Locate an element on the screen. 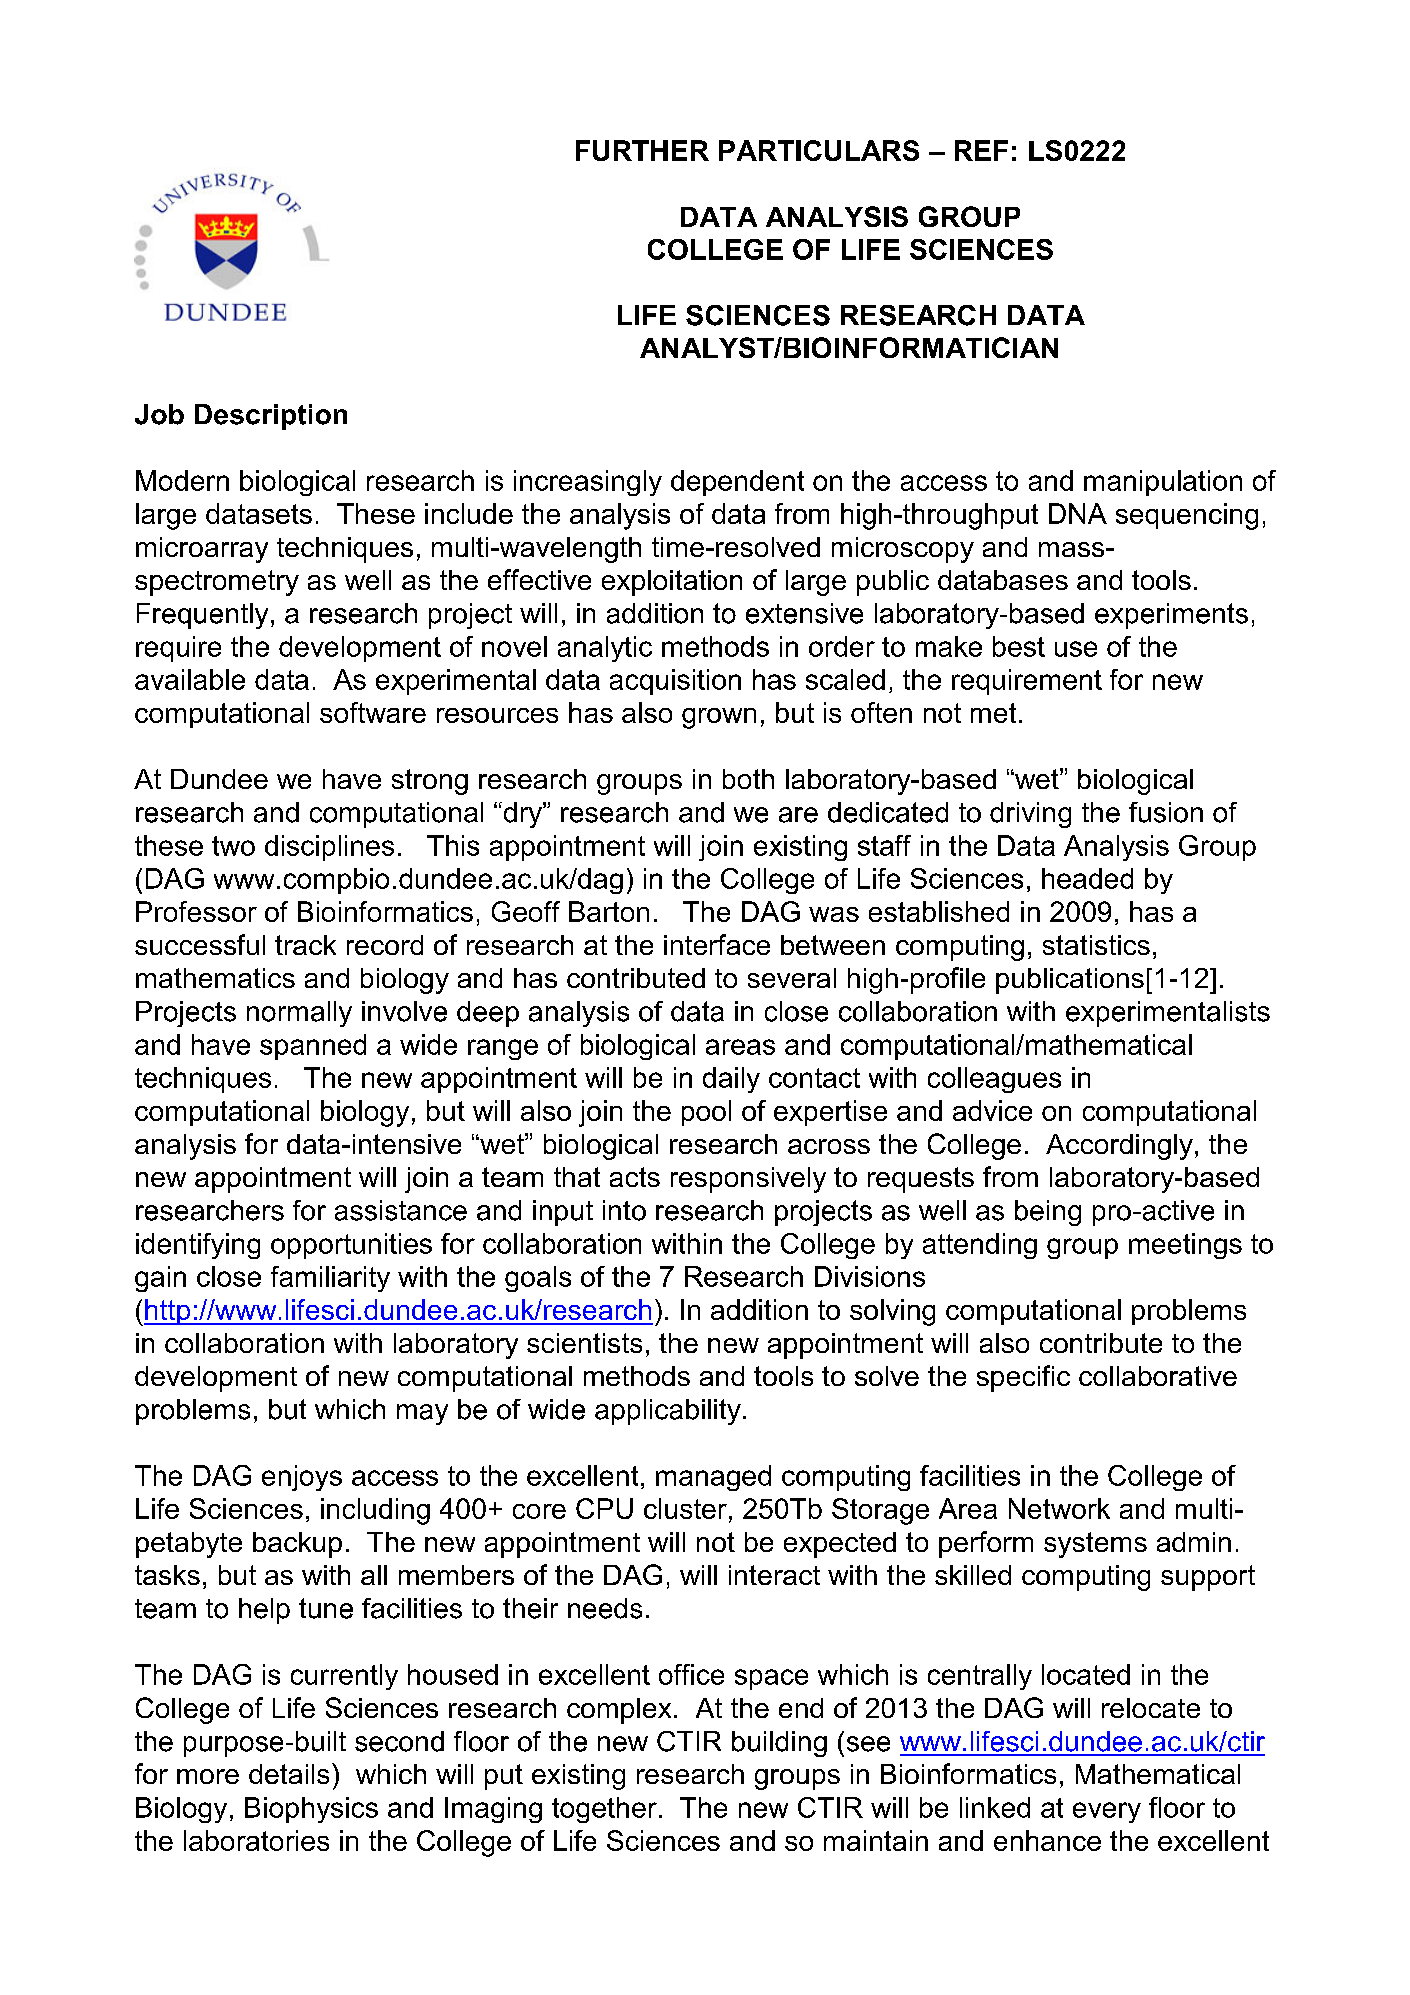  Description is located at coordinates (271, 417).
